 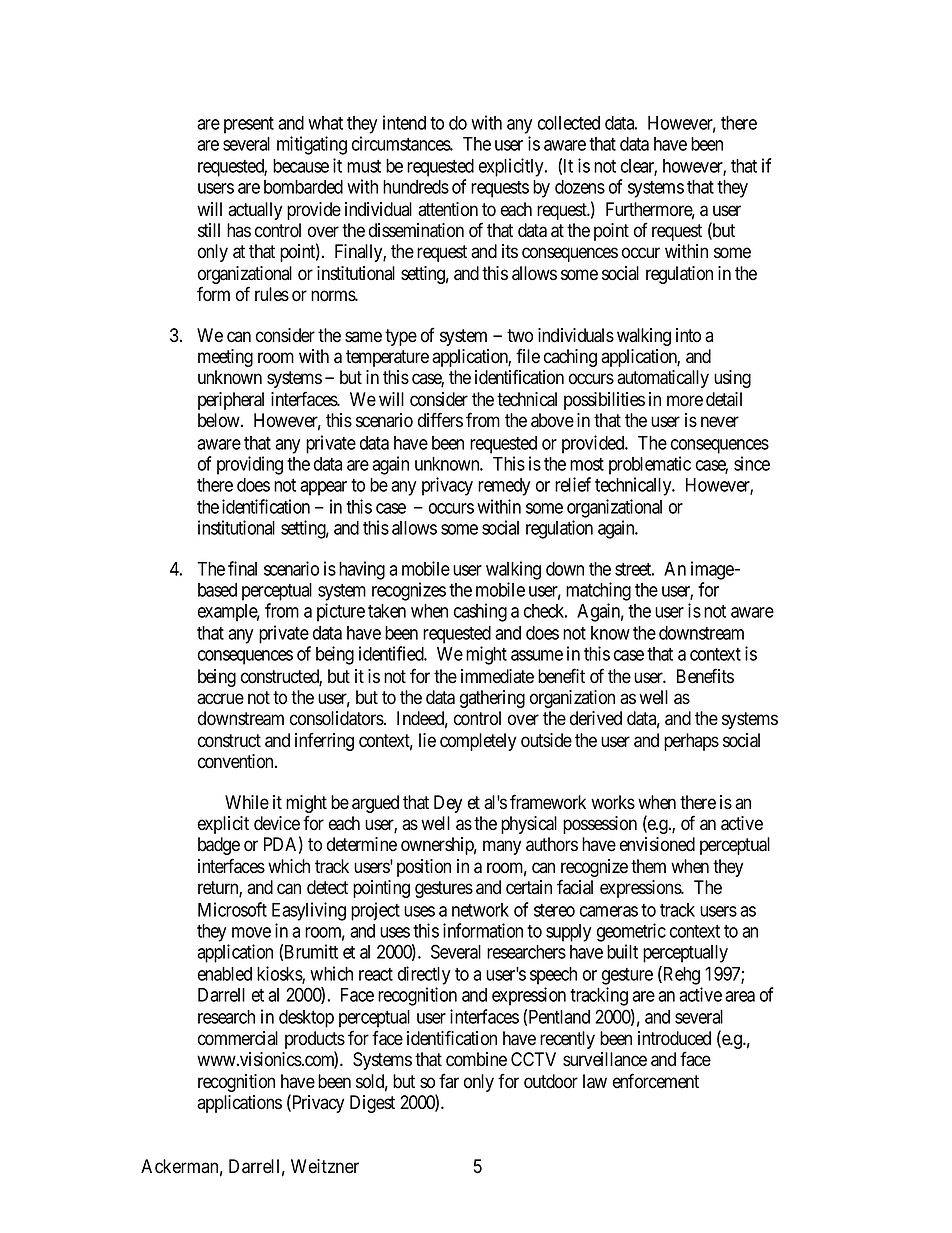 What do you see at coordinates (657, 844) in the screenshot?
I see `envisioned` at bounding box center [657, 844].
